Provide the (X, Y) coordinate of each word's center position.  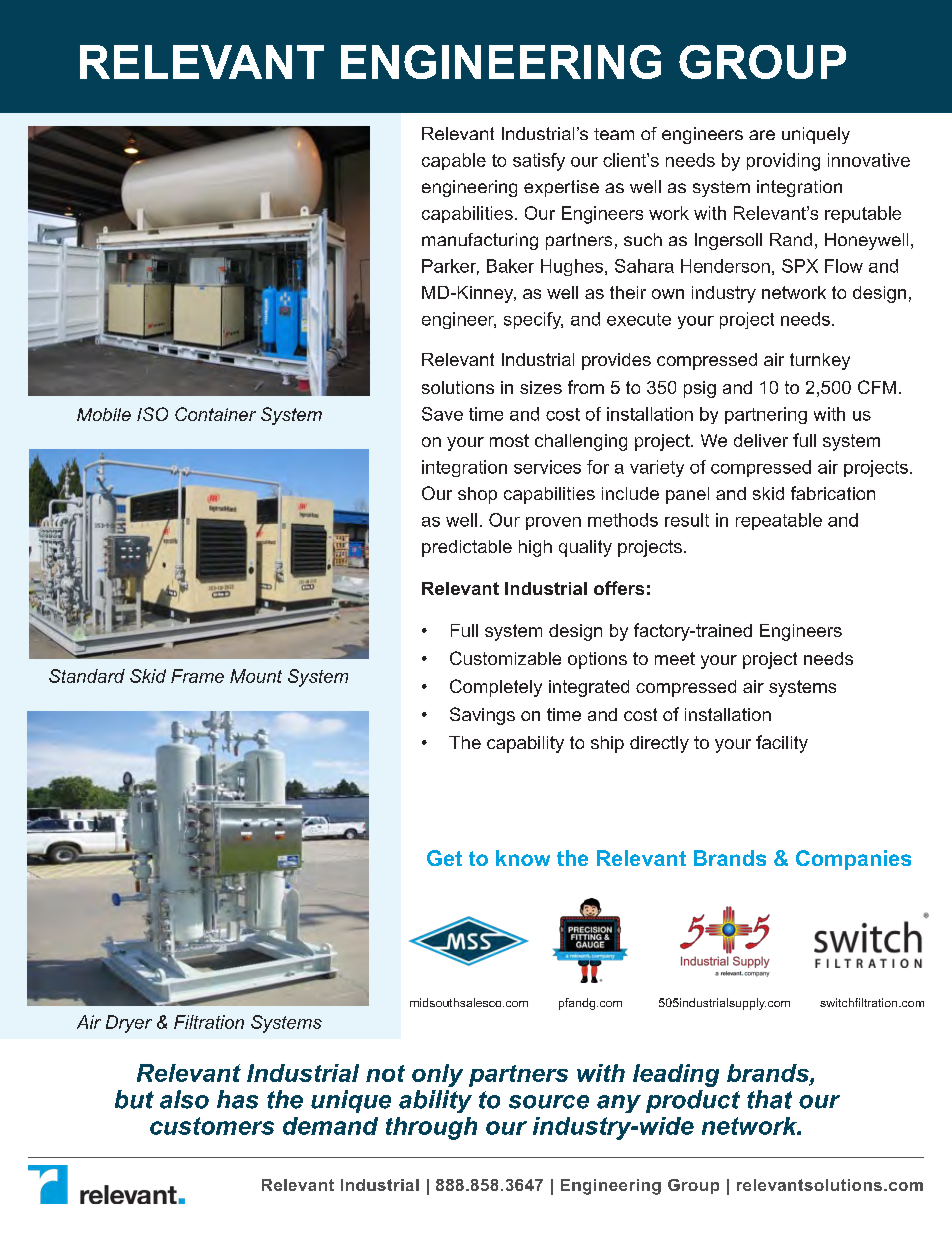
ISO (152, 414)
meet (675, 658)
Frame (197, 676)
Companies (853, 860)
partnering (766, 415)
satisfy (539, 162)
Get (444, 858)
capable (454, 161)
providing (783, 162)
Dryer (129, 1024)
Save (442, 414)
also (184, 1099)
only (437, 1075)
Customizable (505, 658)
